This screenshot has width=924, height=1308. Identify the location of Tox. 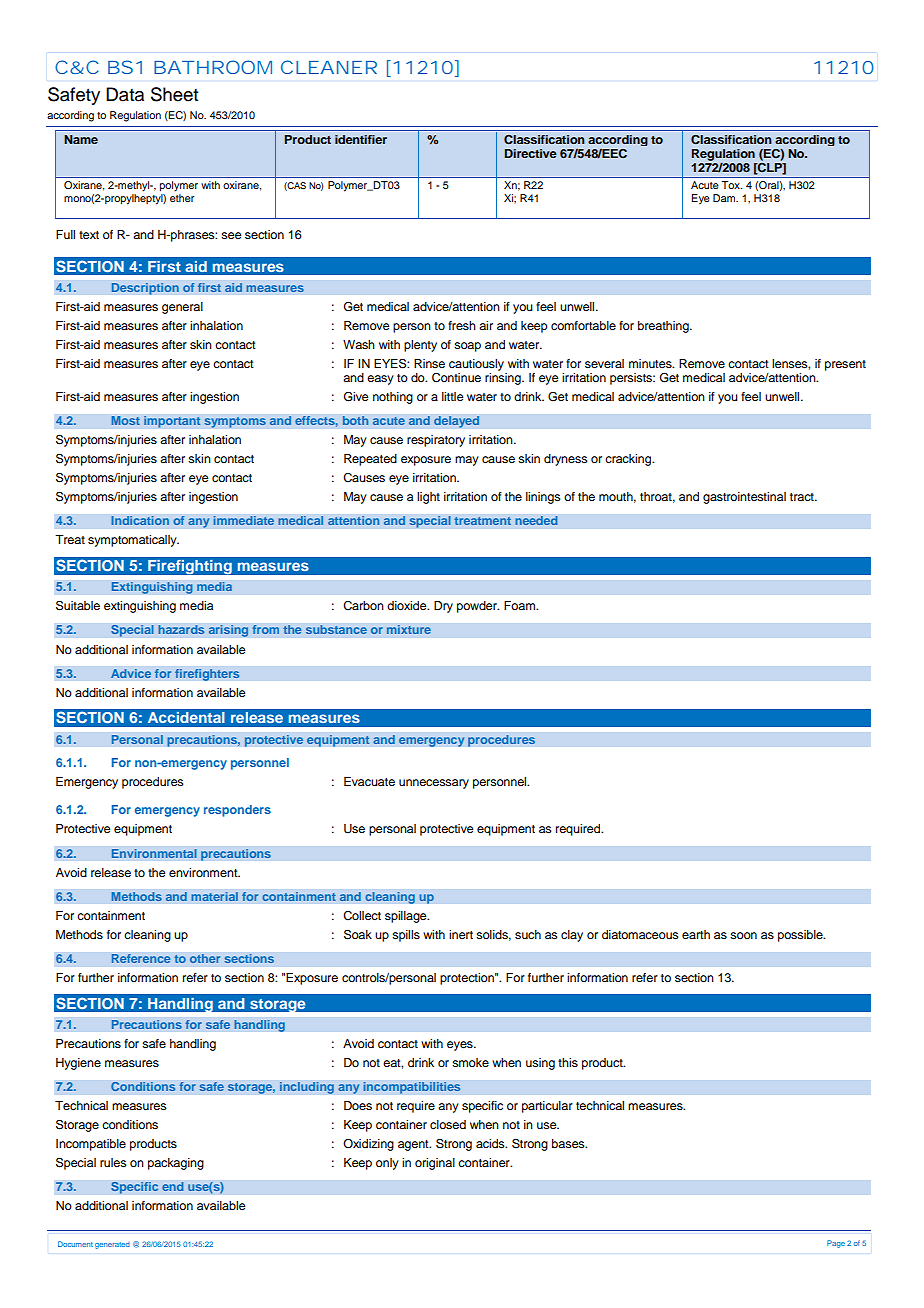
(731, 185).
